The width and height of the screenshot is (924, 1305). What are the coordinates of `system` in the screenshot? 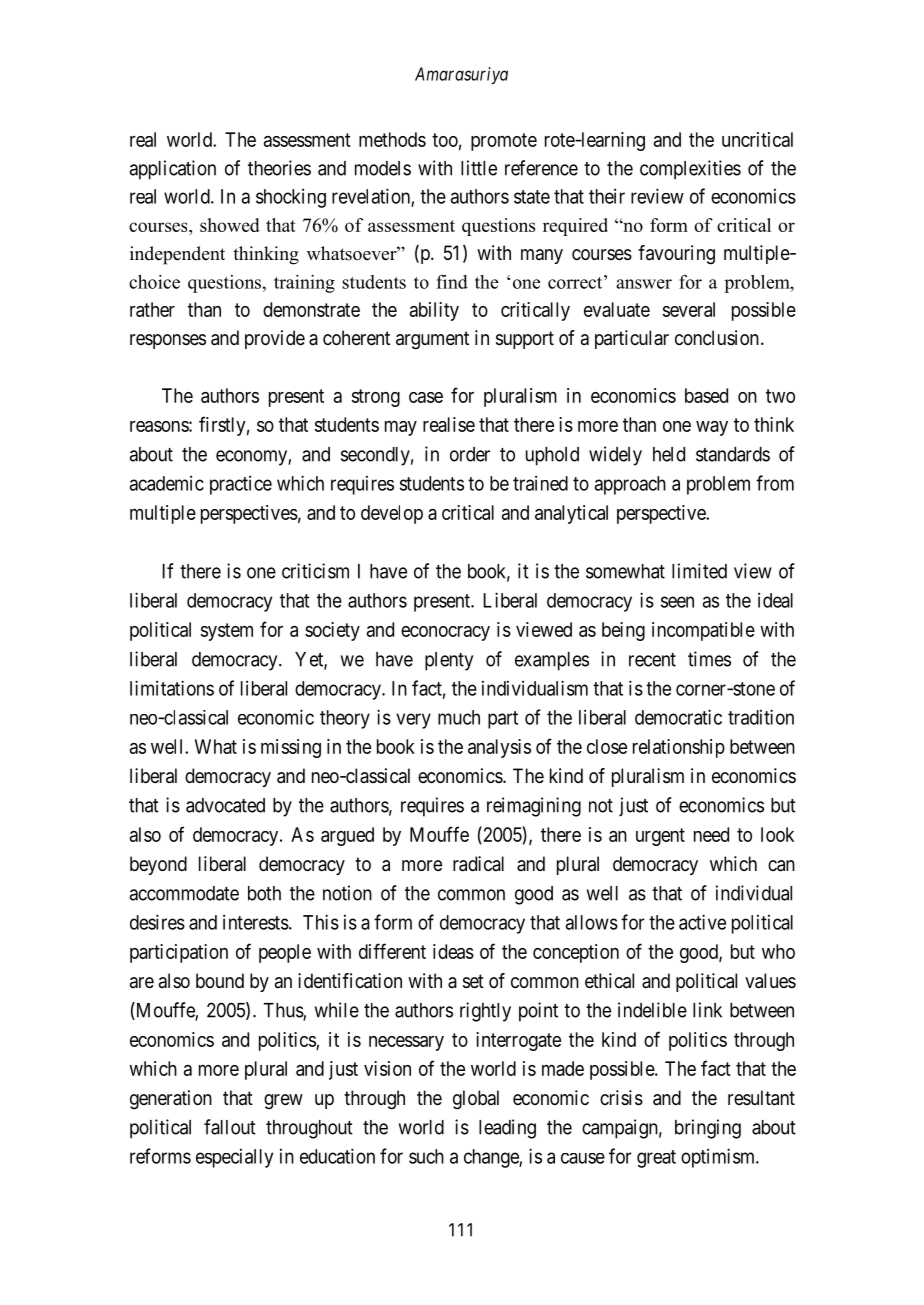 It's located at (227, 632).
